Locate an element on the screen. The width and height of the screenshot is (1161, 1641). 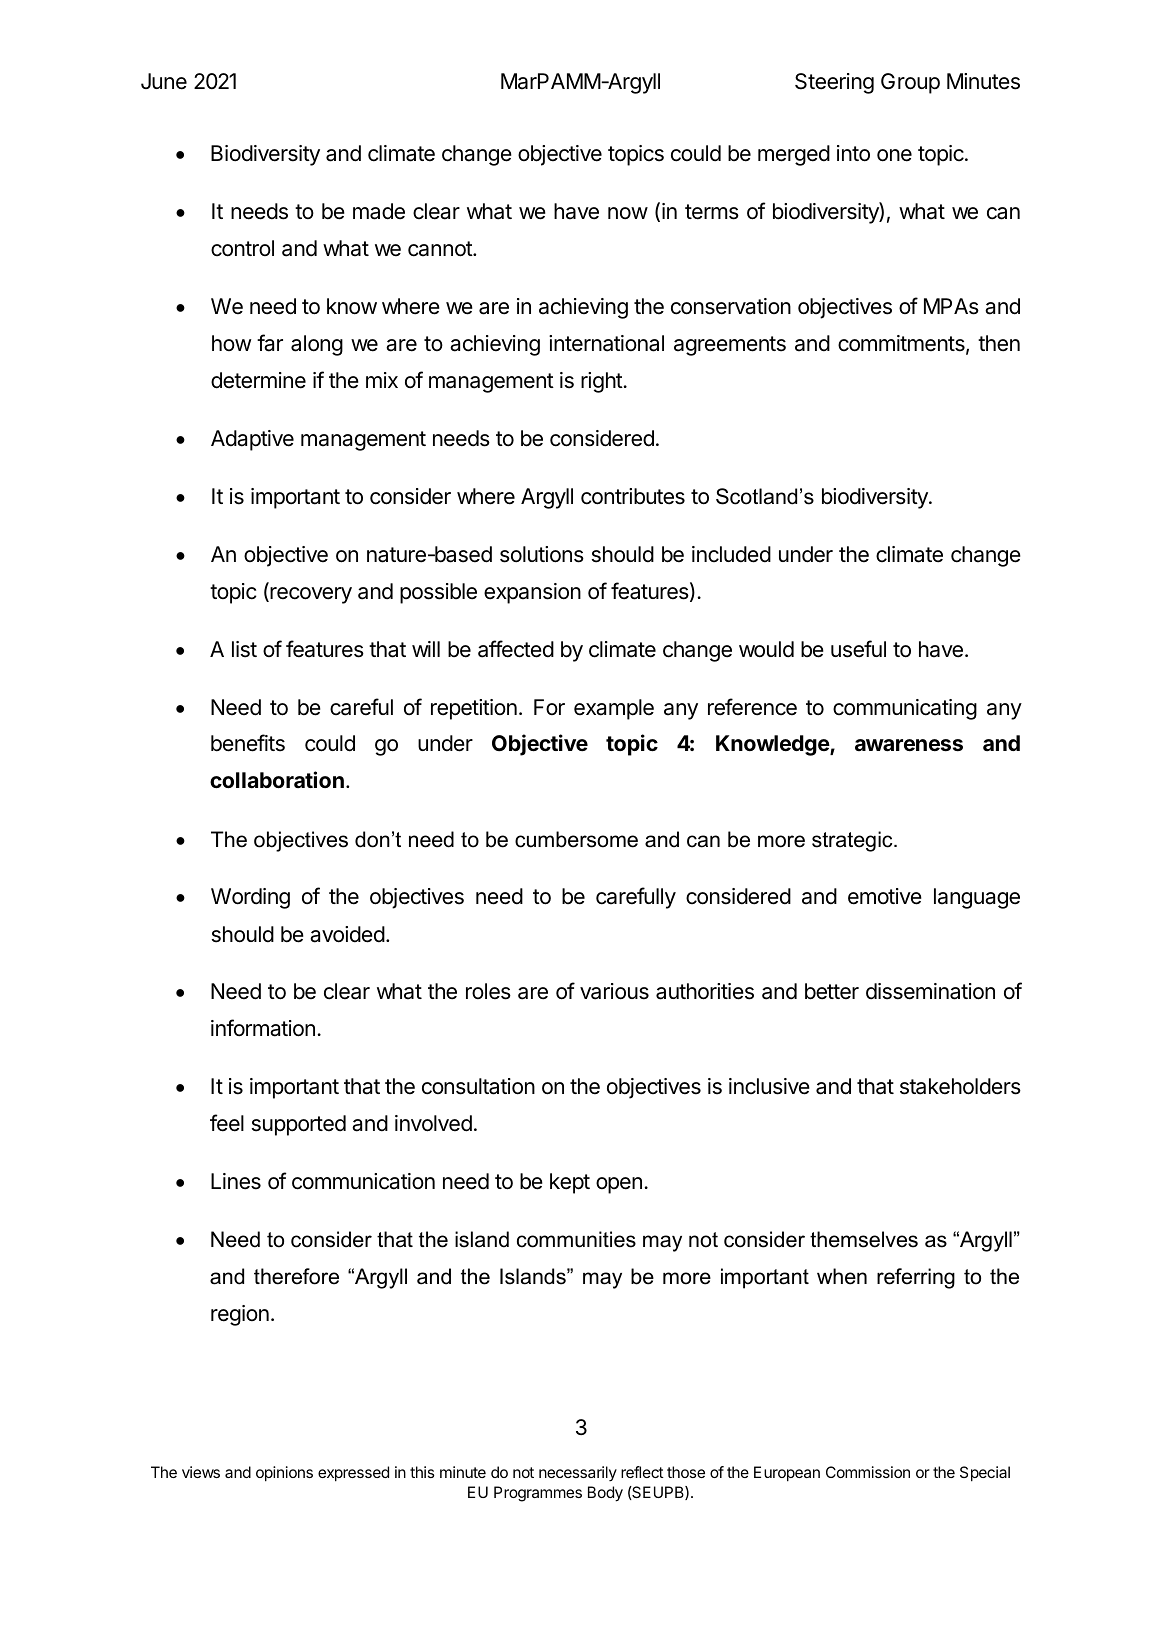
cumbersome is located at coordinates (576, 839).
